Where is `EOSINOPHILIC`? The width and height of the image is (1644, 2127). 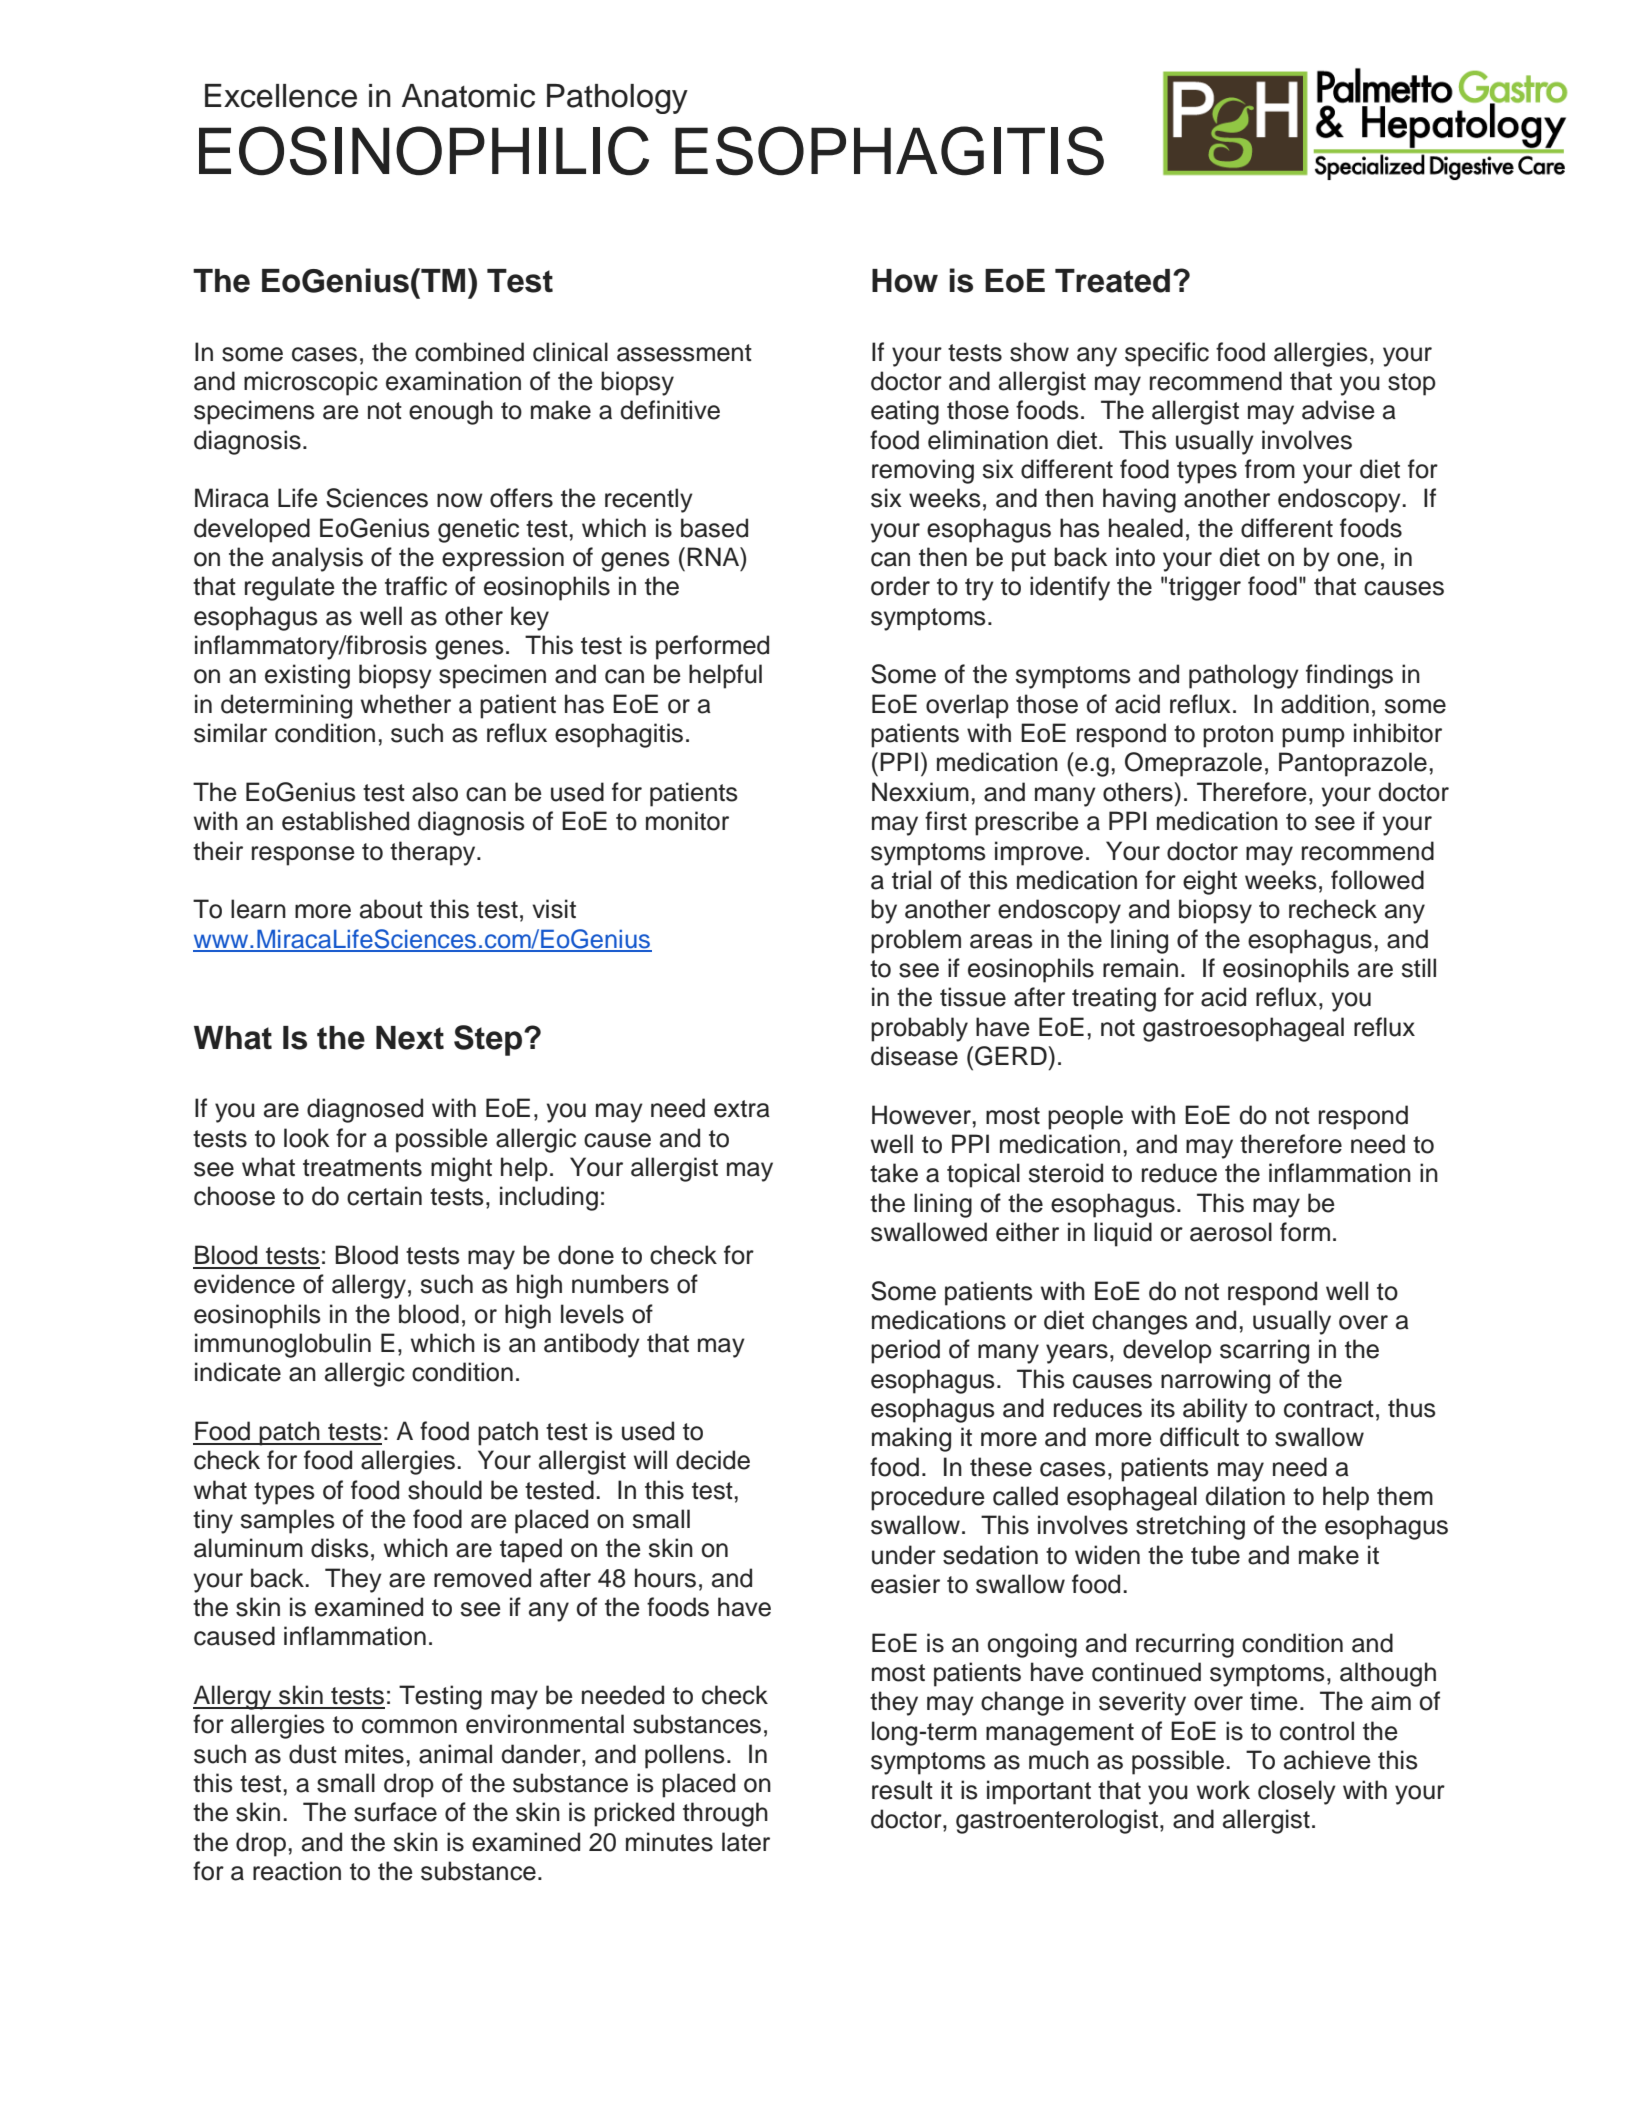 EOSINOPHILIC is located at coordinates (424, 151).
